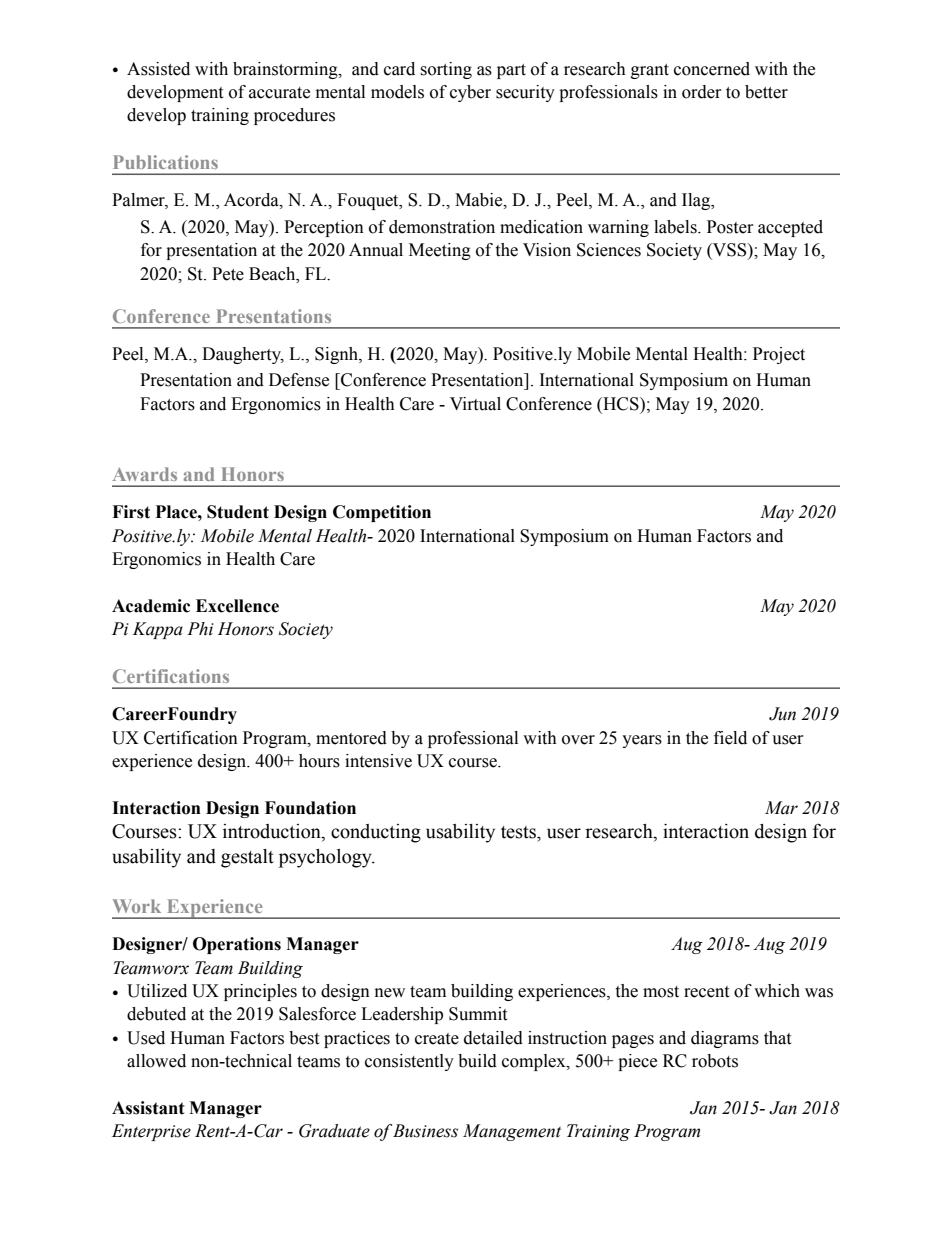 This image has height=1233, width=952. What do you see at coordinates (279, 93) in the image?
I see `accurate` at bounding box center [279, 93].
